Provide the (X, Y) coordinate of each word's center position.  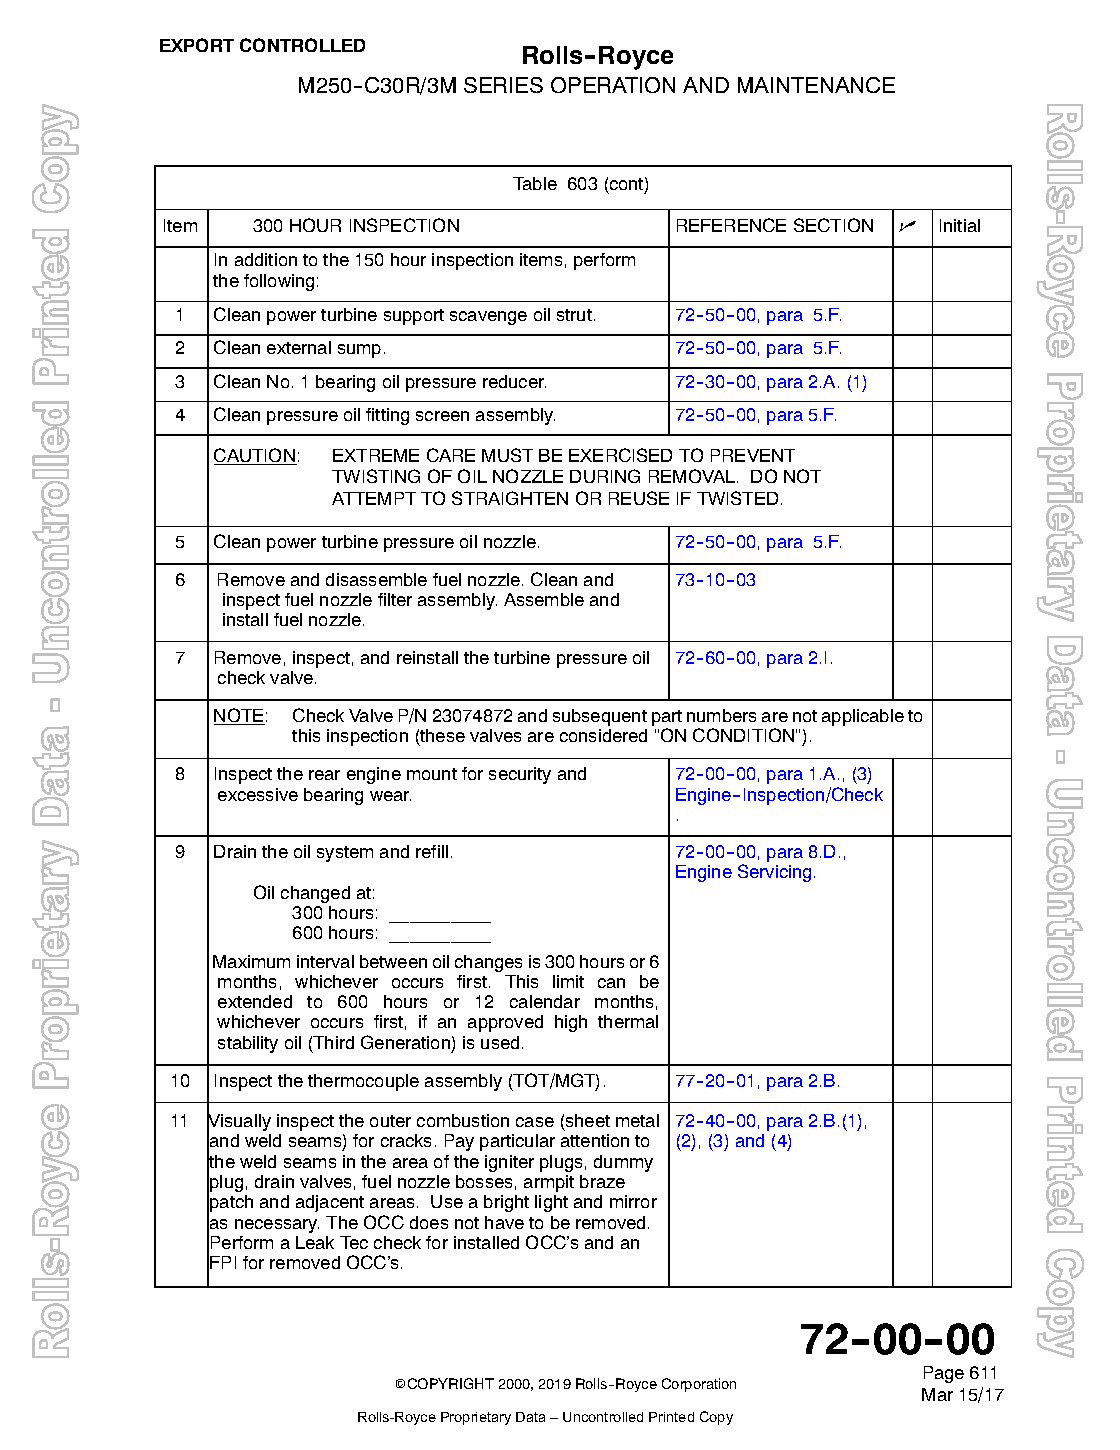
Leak (315, 1242)
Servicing (774, 873)
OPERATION (613, 85)
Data (530, 1417)
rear (324, 775)
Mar (937, 1394)
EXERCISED (620, 455)
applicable (863, 717)
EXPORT (197, 45)
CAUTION (255, 456)
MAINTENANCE (816, 85)
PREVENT (753, 455)
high (571, 1023)
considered (603, 735)
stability (248, 1044)
